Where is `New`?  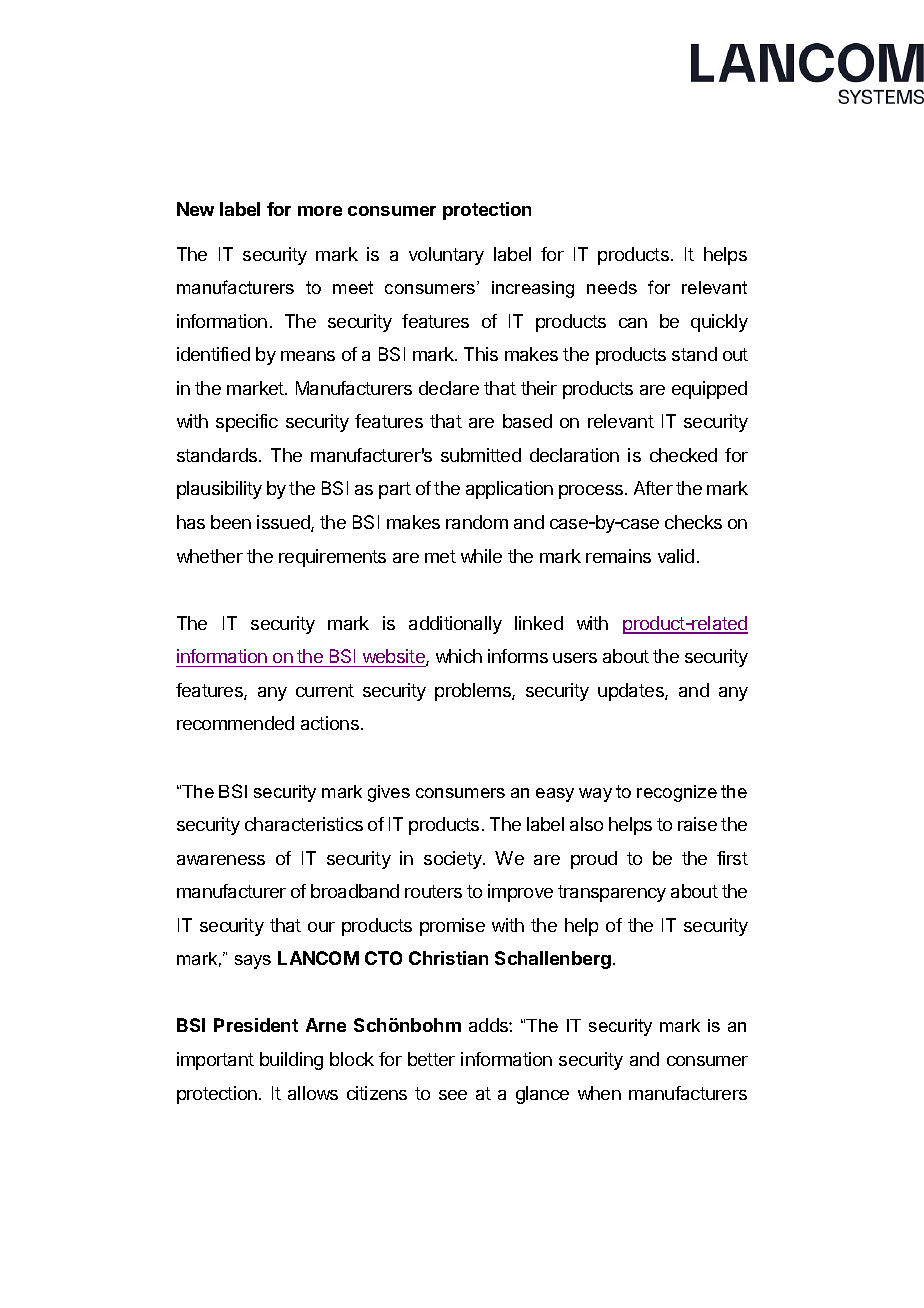 New is located at coordinates (195, 209).
